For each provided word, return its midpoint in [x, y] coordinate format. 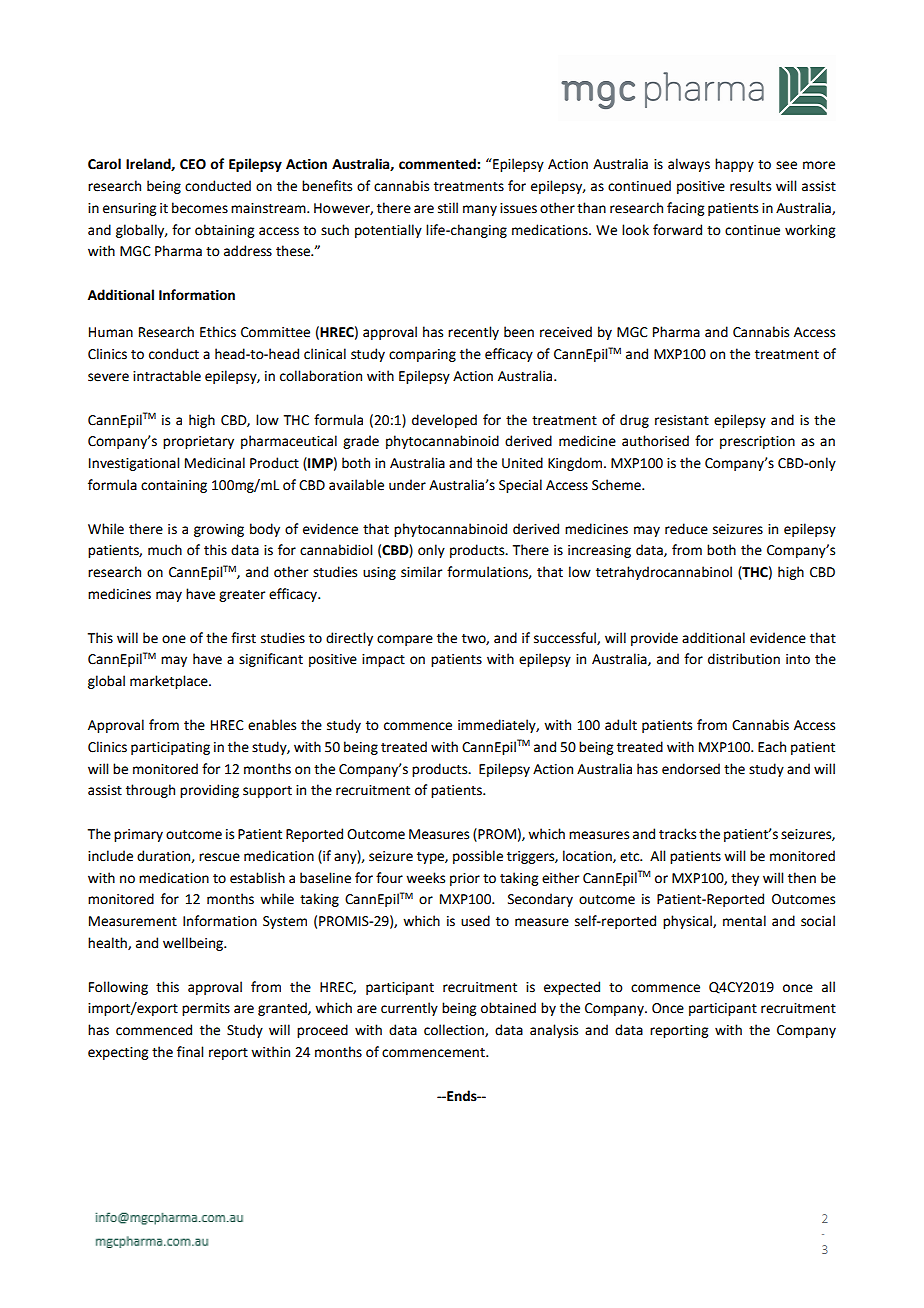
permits [206, 1009]
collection [455, 1030]
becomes [200, 208]
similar [421, 572]
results [750, 186]
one [174, 639]
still [448, 208]
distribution [744, 659]
